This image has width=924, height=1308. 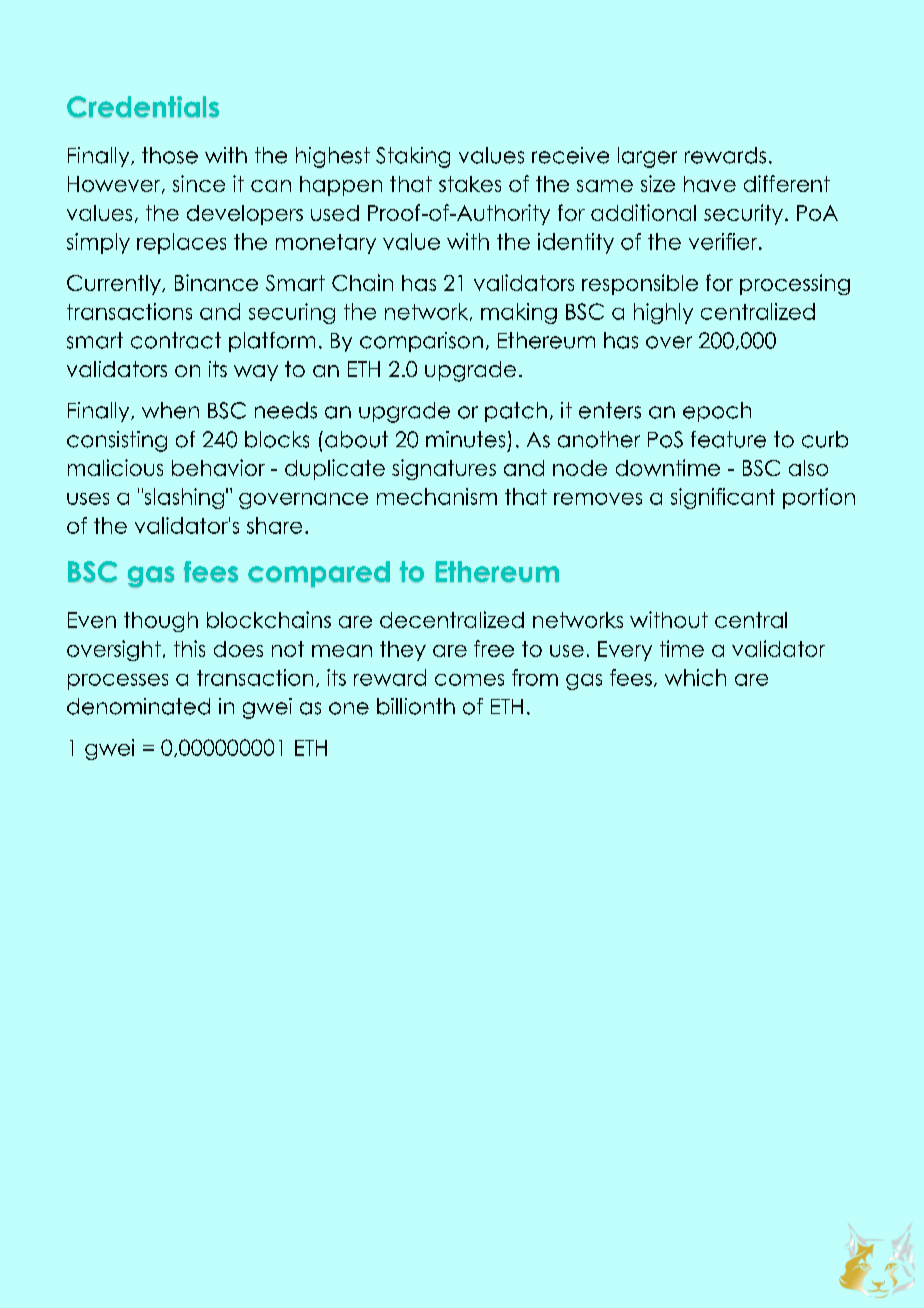 What do you see at coordinates (647, 157) in the image?
I see `larger` at bounding box center [647, 157].
